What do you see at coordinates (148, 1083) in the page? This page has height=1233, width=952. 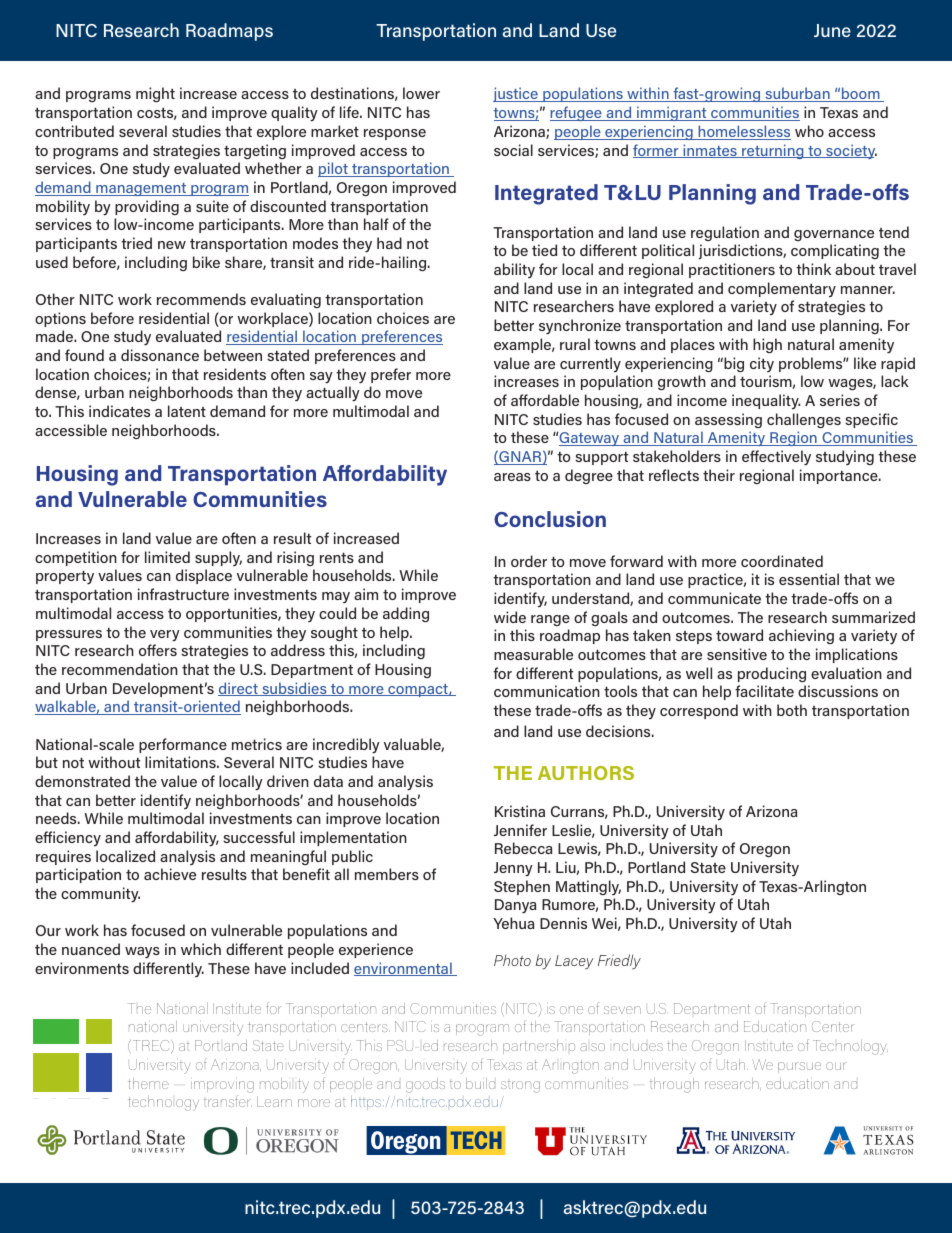 I see `theme` at bounding box center [148, 1083].
